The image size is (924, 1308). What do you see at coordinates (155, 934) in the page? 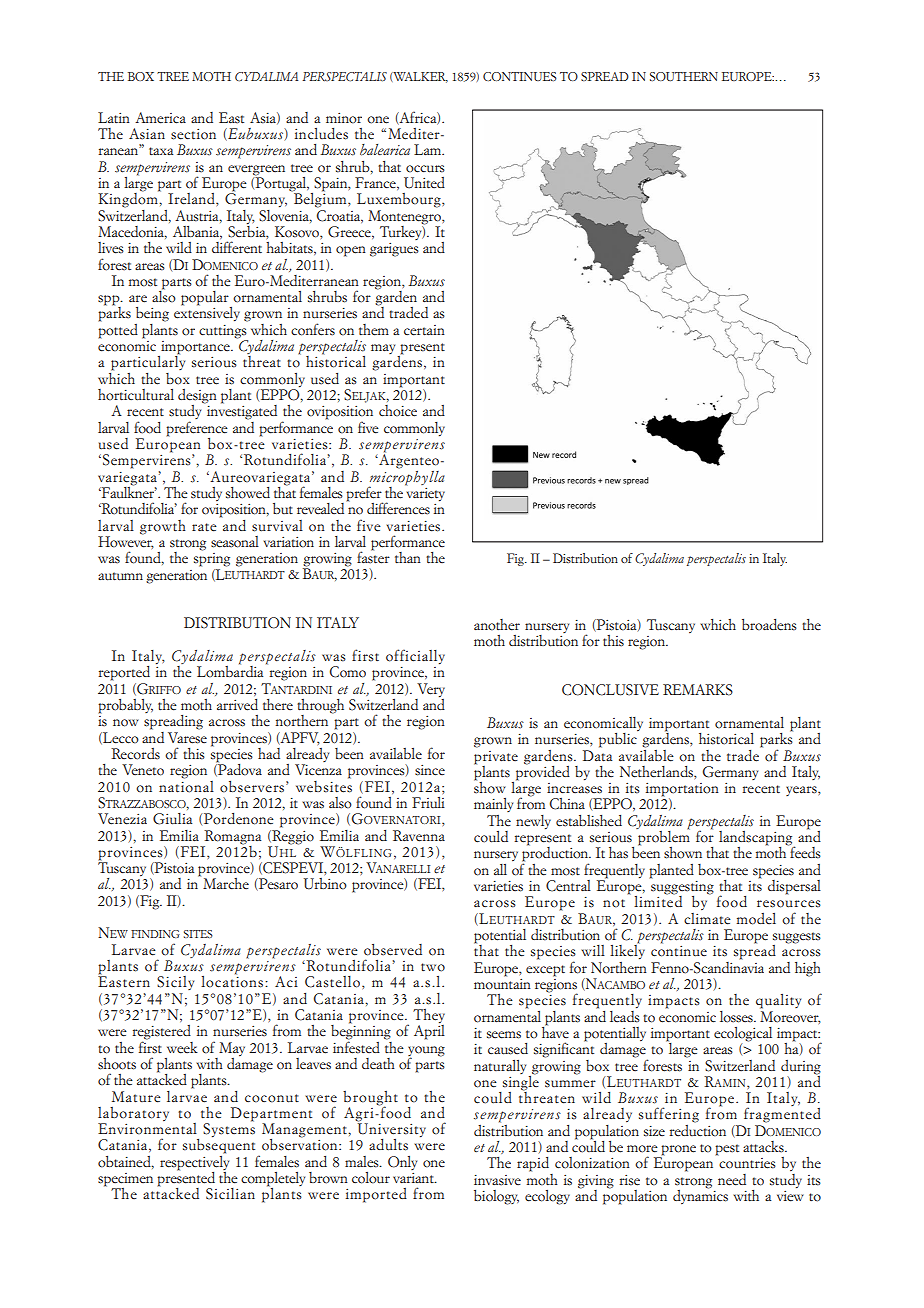
I see `FINDING` at bounding box center [155, 934].
